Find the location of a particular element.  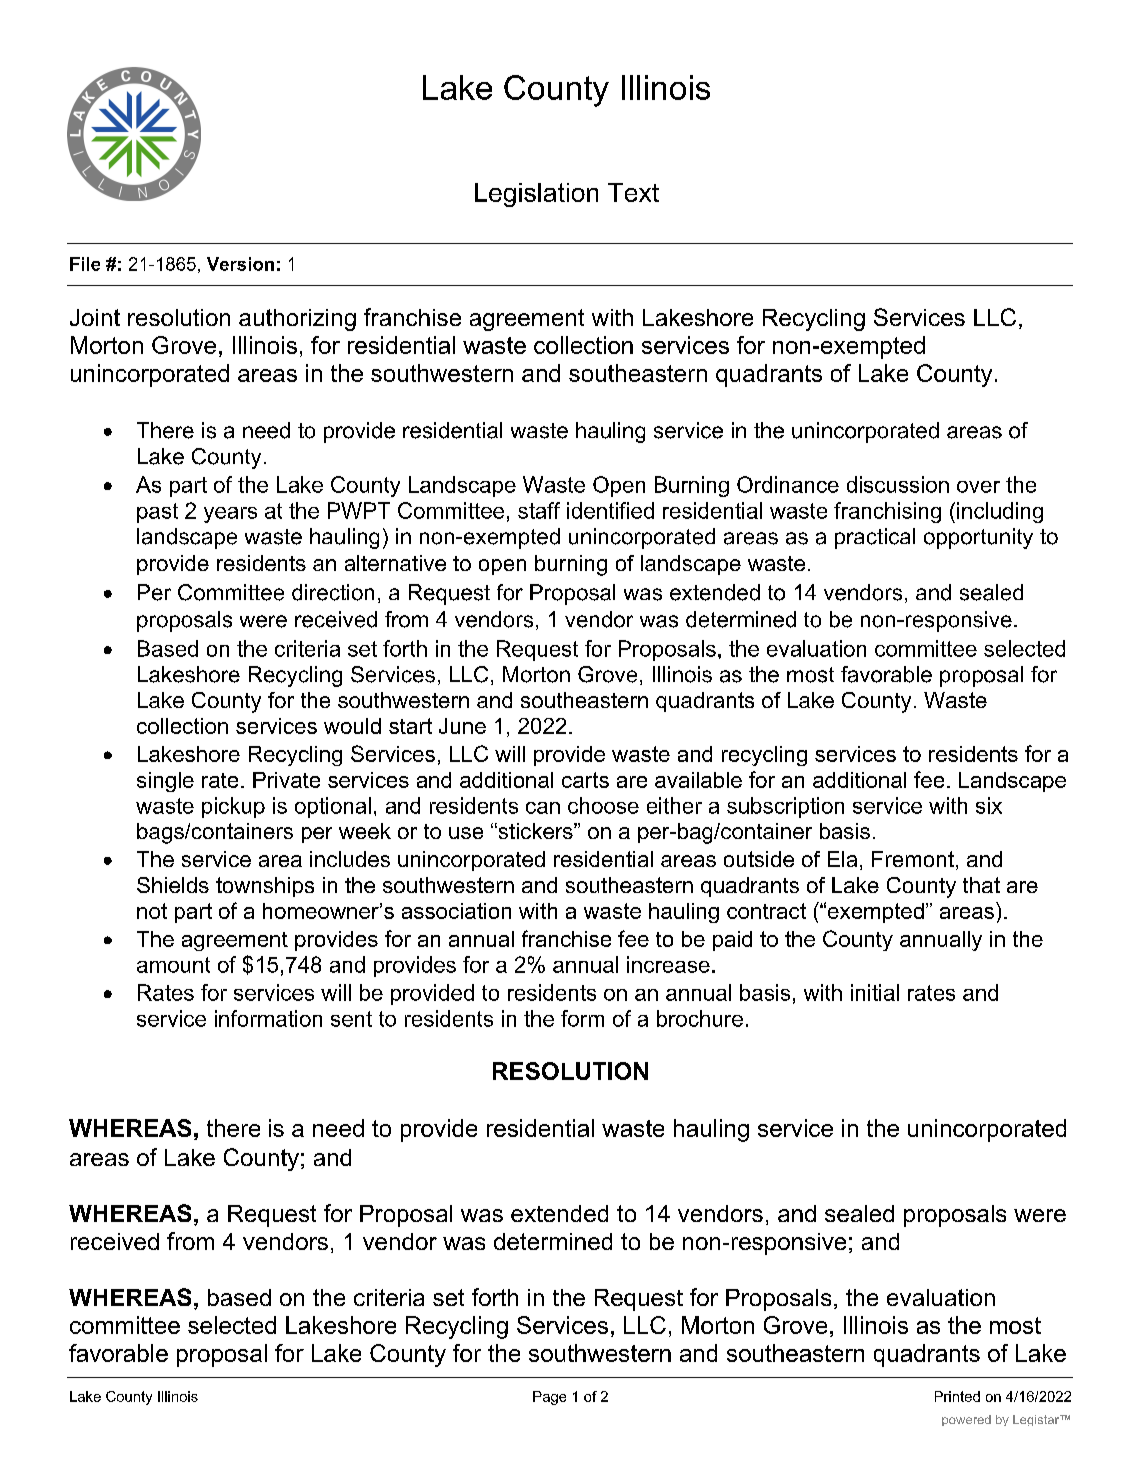

initial is located at coordinates (875, 992).
